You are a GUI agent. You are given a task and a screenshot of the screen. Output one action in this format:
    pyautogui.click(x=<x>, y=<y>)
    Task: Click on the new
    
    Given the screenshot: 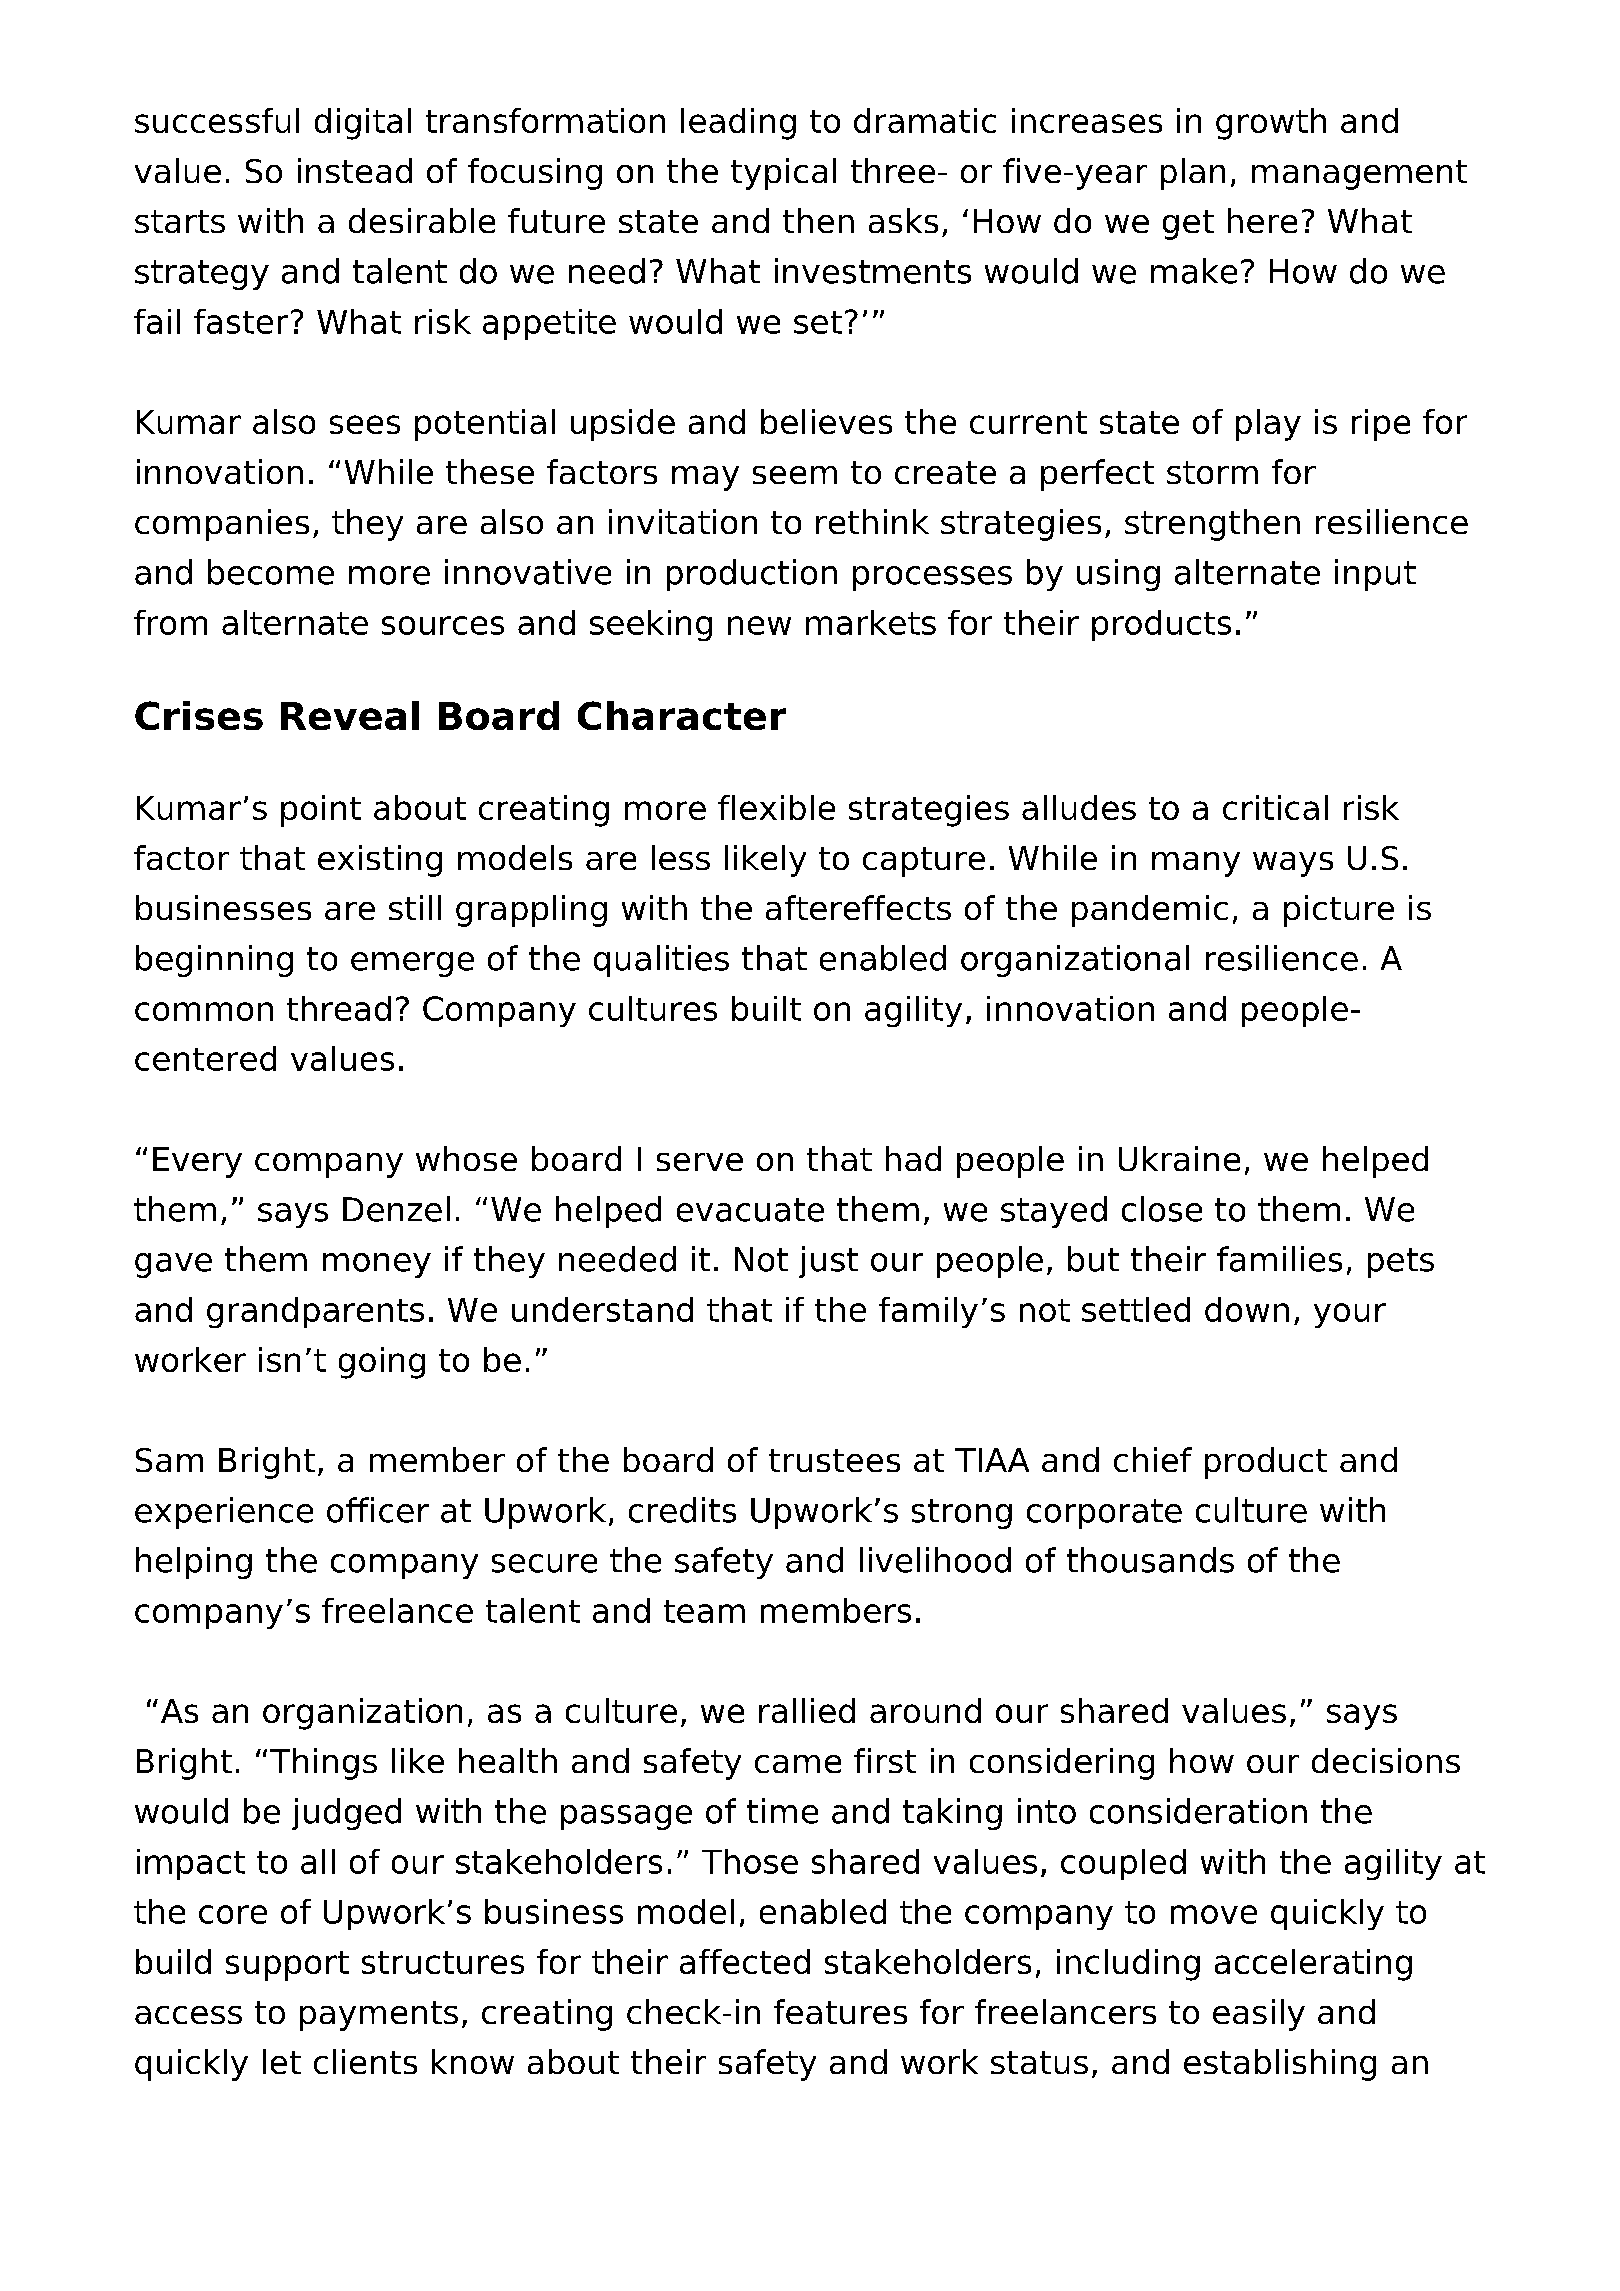 What is the action you would take?
    pyautogui.click(x=759, y=625)
